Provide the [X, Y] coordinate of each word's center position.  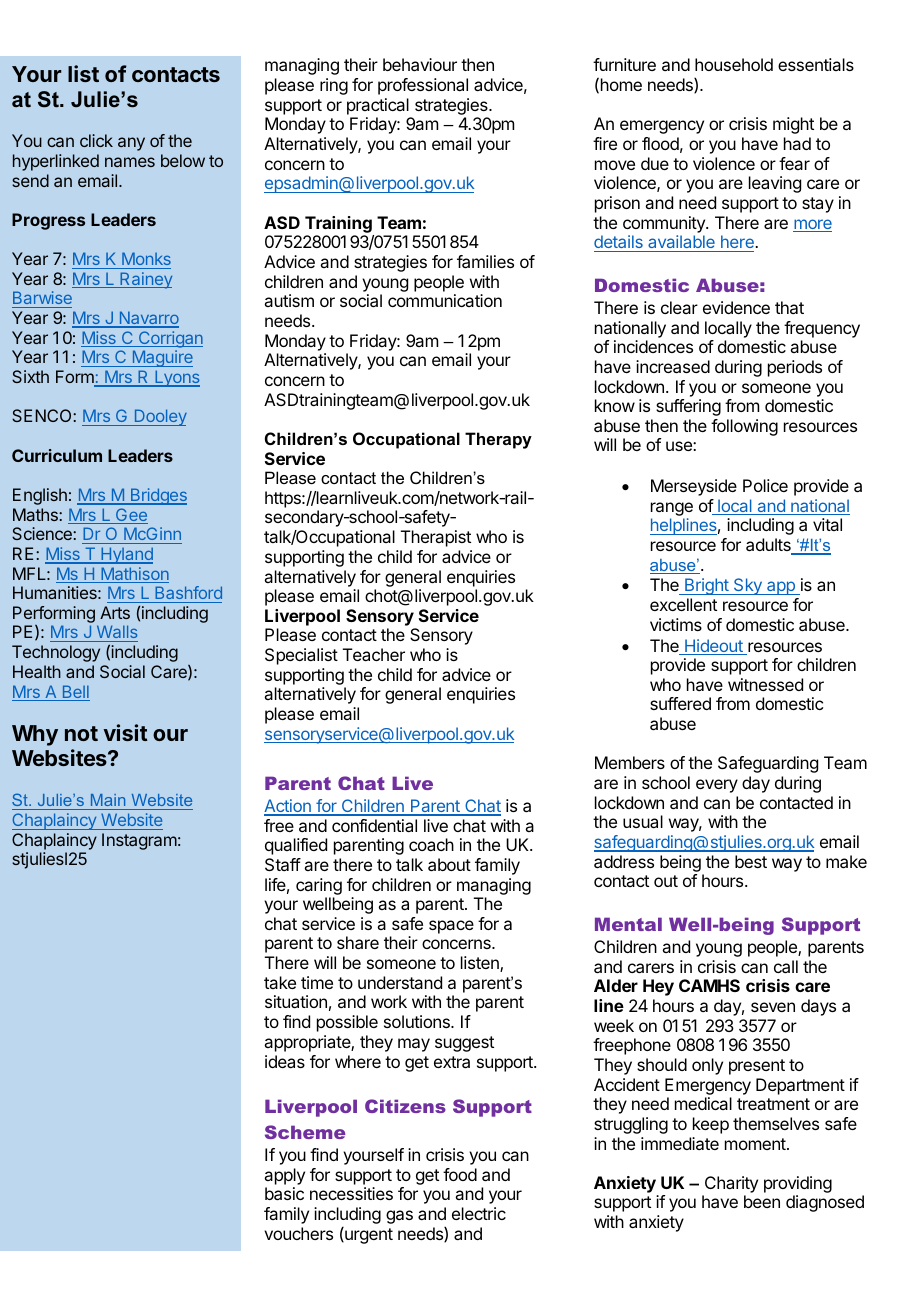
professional [423, 86]
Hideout [714, 647]
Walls [116, 633]
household [734, 64]
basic [284, 1193]
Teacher [374, 654]
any [131, 144]
